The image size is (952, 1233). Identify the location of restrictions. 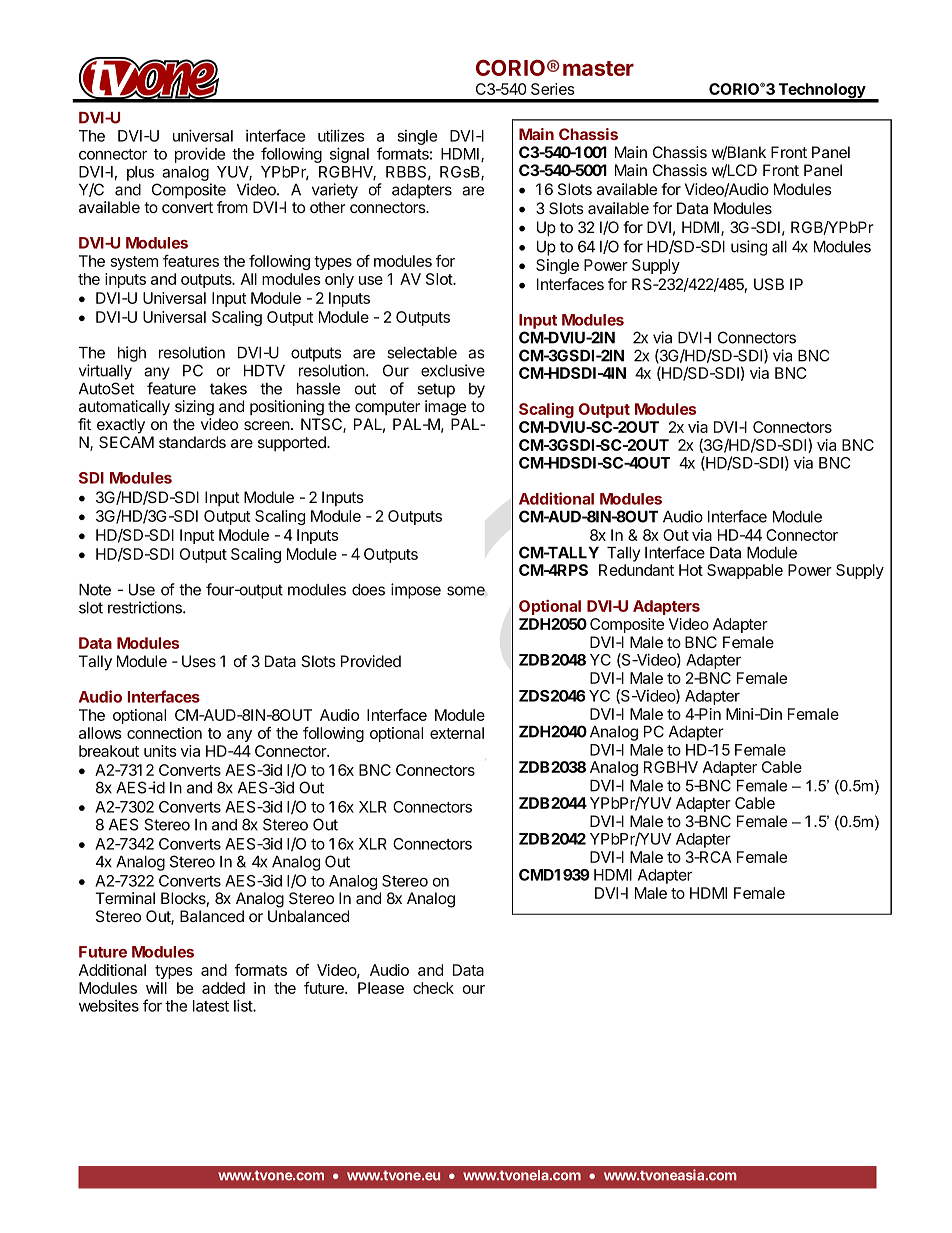
(146, 607).
